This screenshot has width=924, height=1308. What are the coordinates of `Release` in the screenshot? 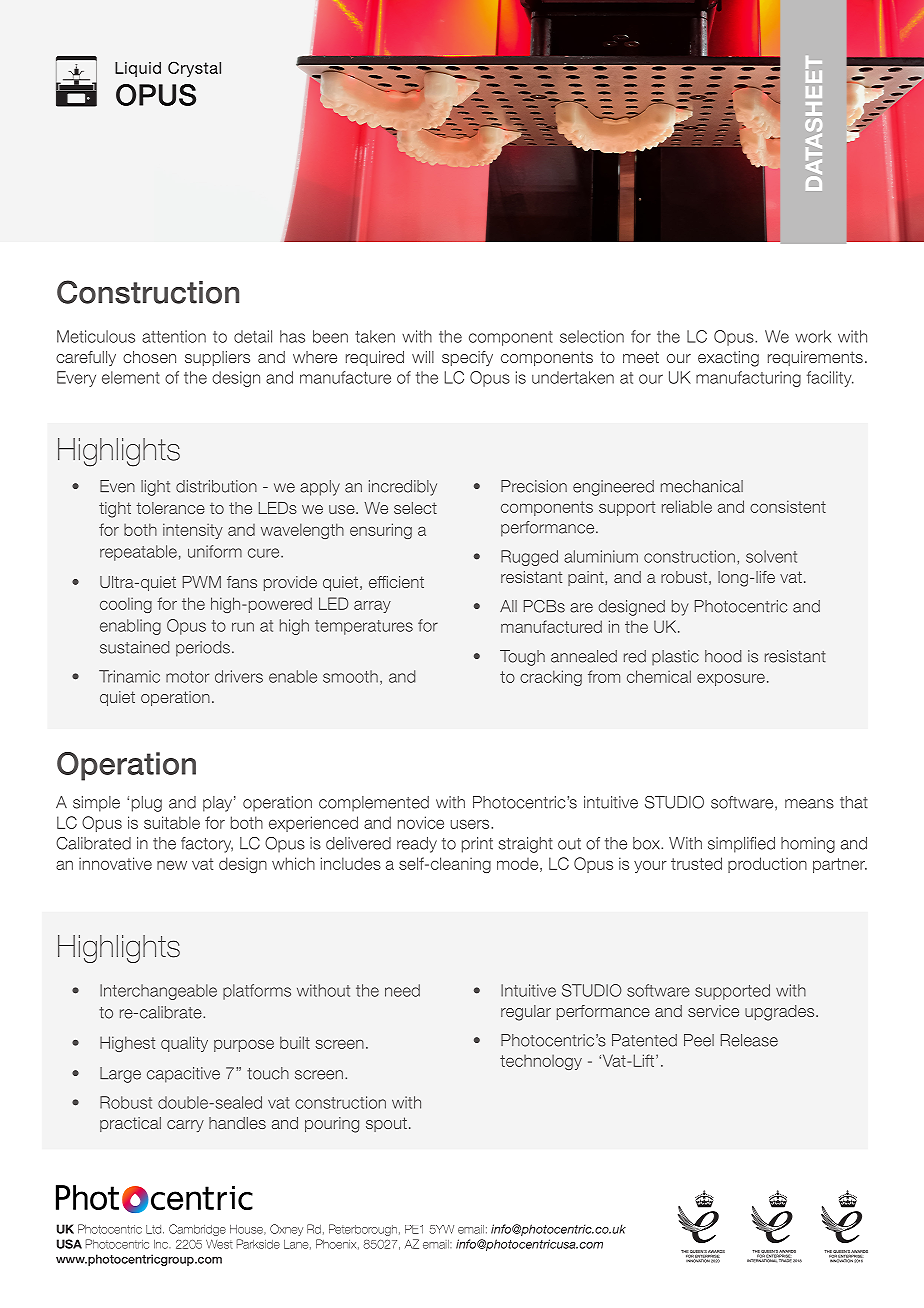 It's located at (749, 1040).
